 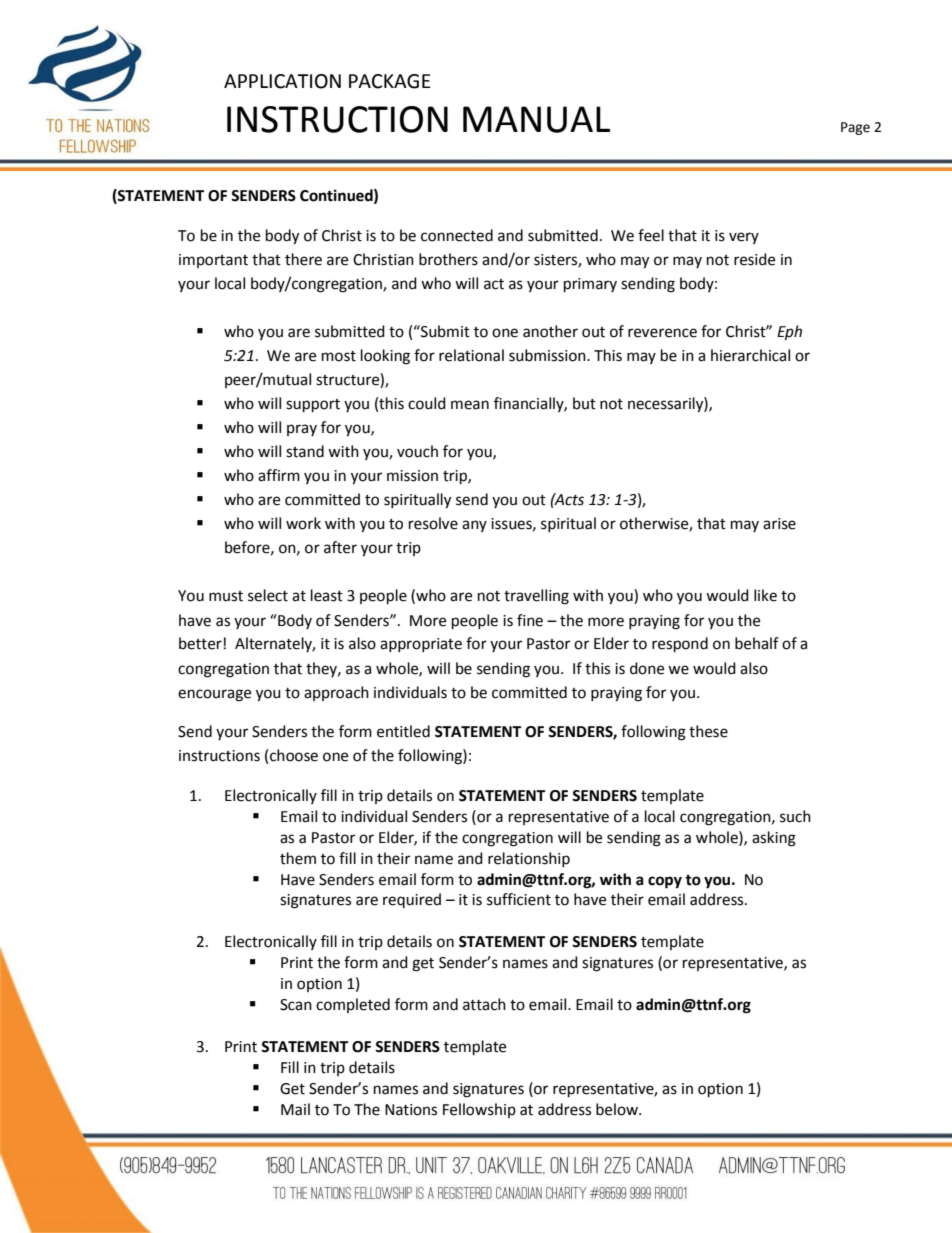 I want to click on Scan, so click(x=296, y=1005).
